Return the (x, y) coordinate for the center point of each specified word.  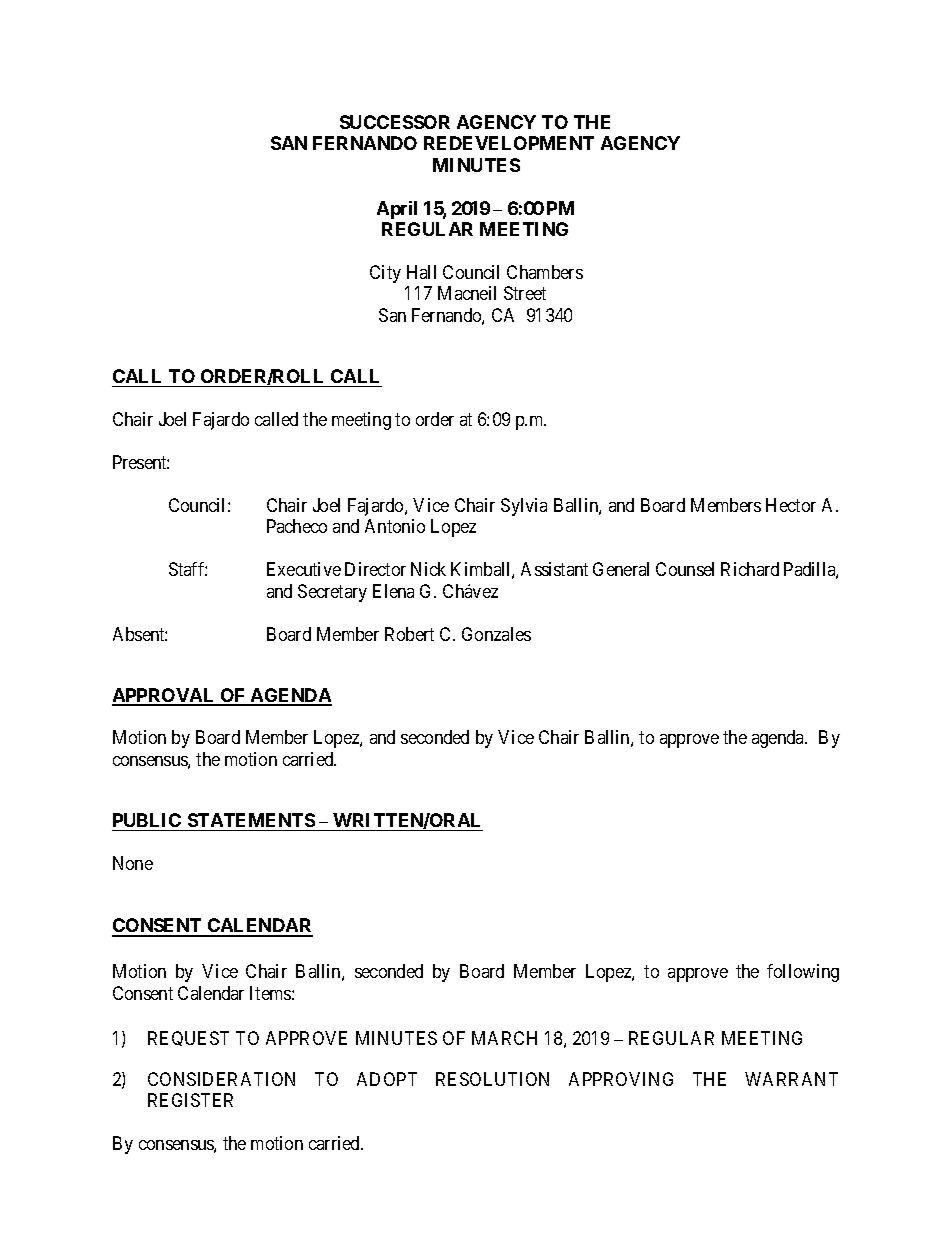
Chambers (545, 272)
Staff (188, 569)
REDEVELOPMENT (509, 143)
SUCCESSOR (395, 122)
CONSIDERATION (221, 1079)
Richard (750, 569)
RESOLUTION (492, 1079)
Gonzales (496, 634)
